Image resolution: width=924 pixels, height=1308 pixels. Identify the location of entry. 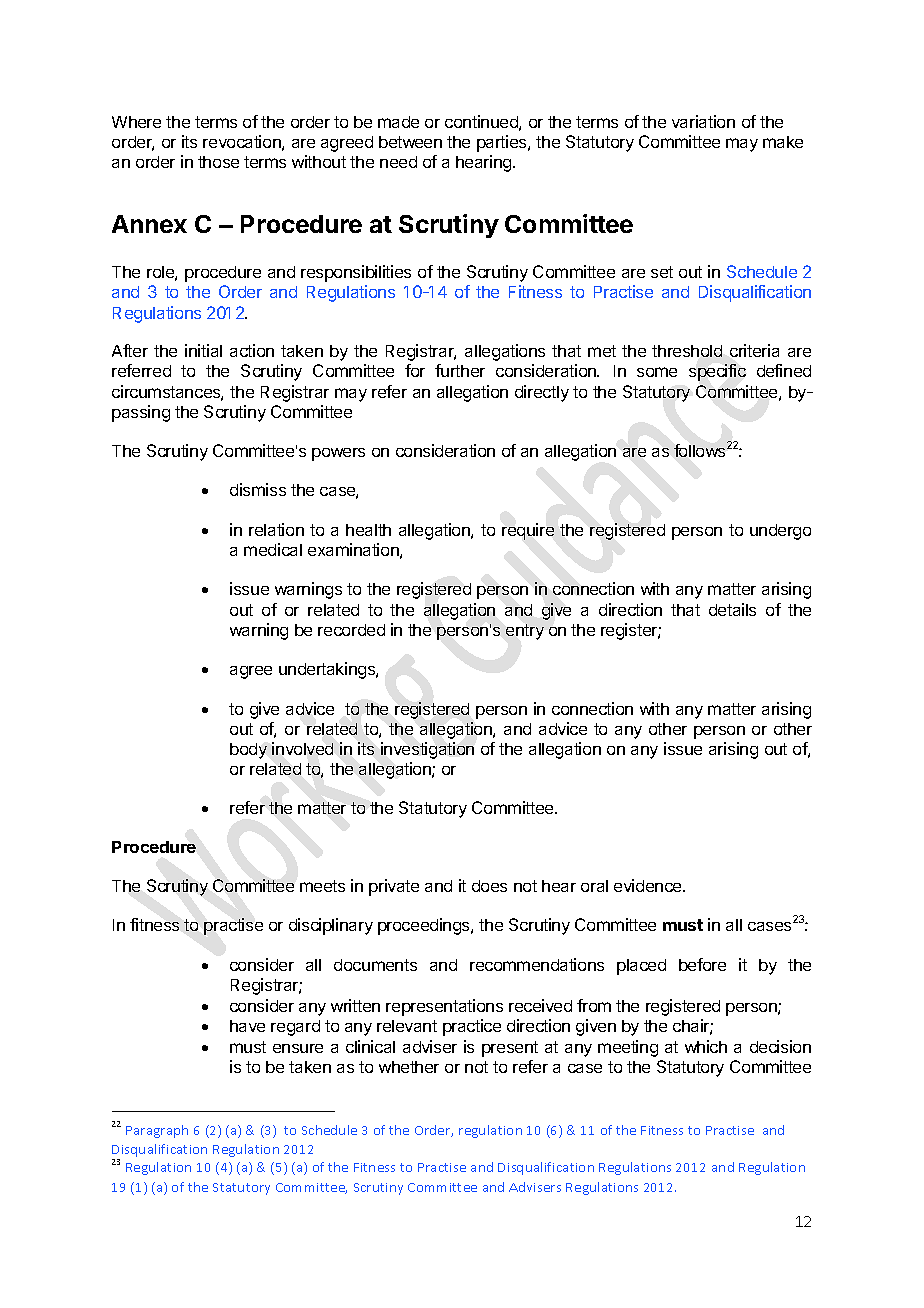
(525, 632).
